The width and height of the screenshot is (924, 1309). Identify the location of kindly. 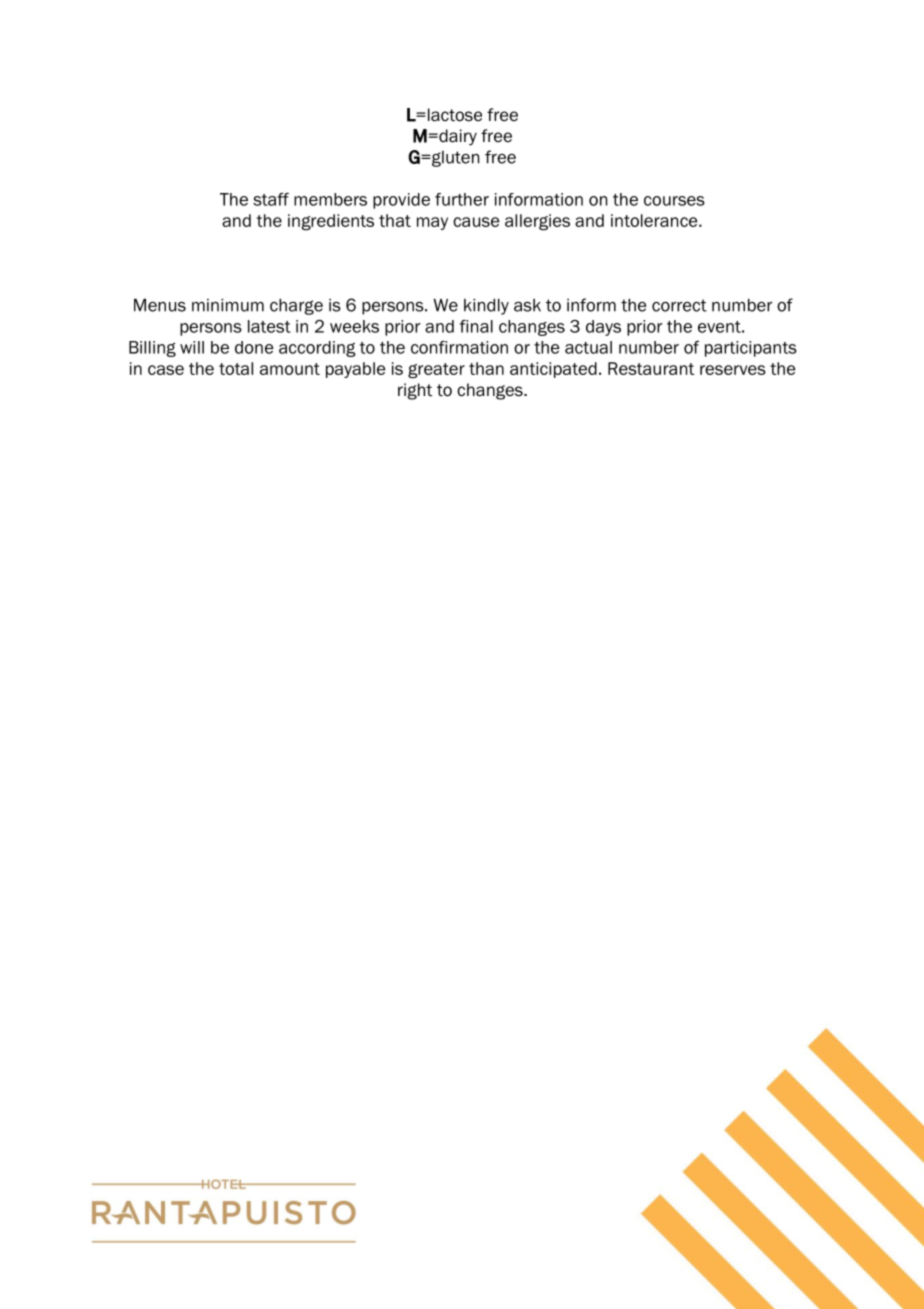
(486, 307).
